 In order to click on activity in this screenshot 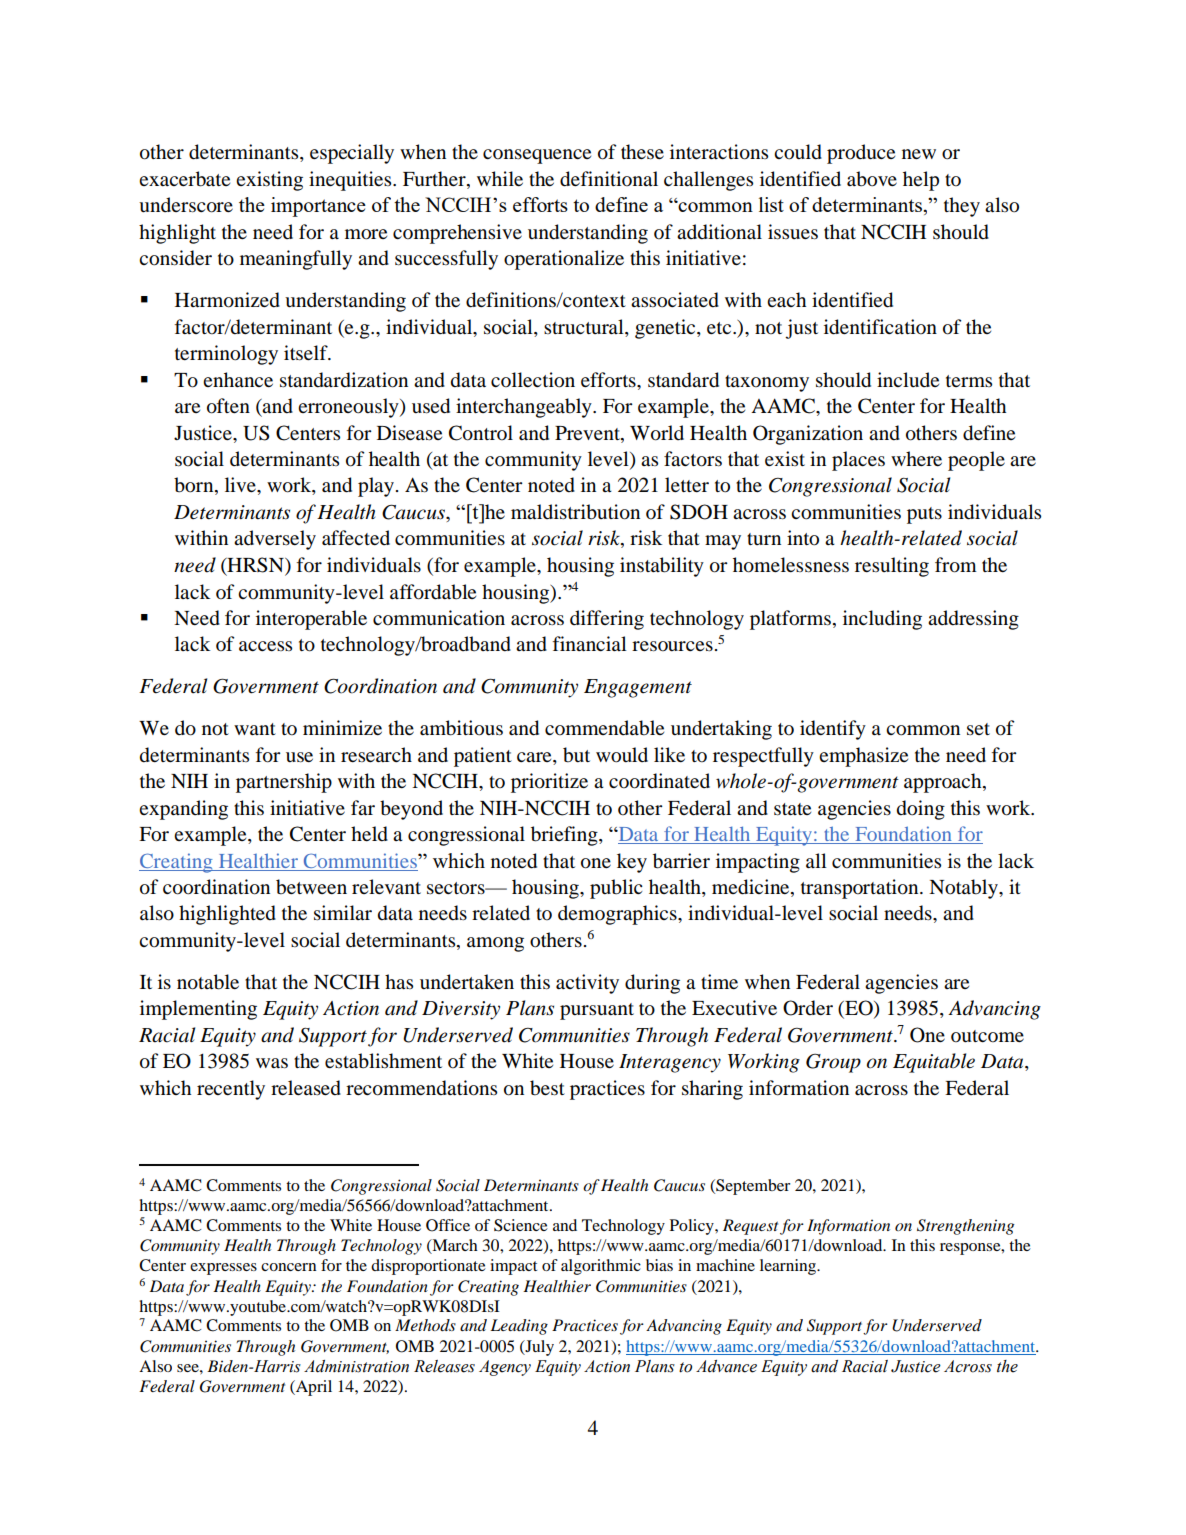, I will do `click(587, 984)`.
